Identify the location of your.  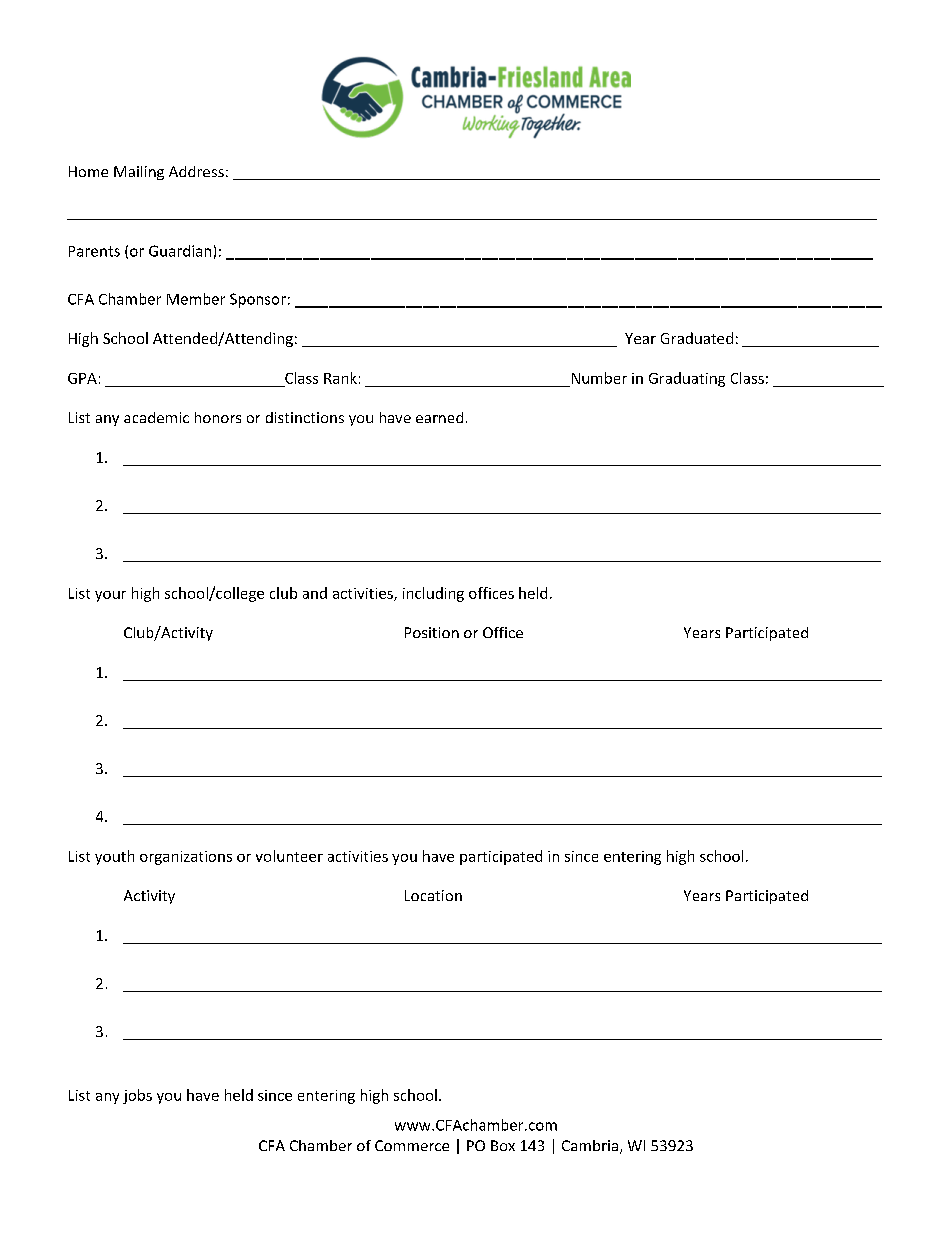
(110, 596).
